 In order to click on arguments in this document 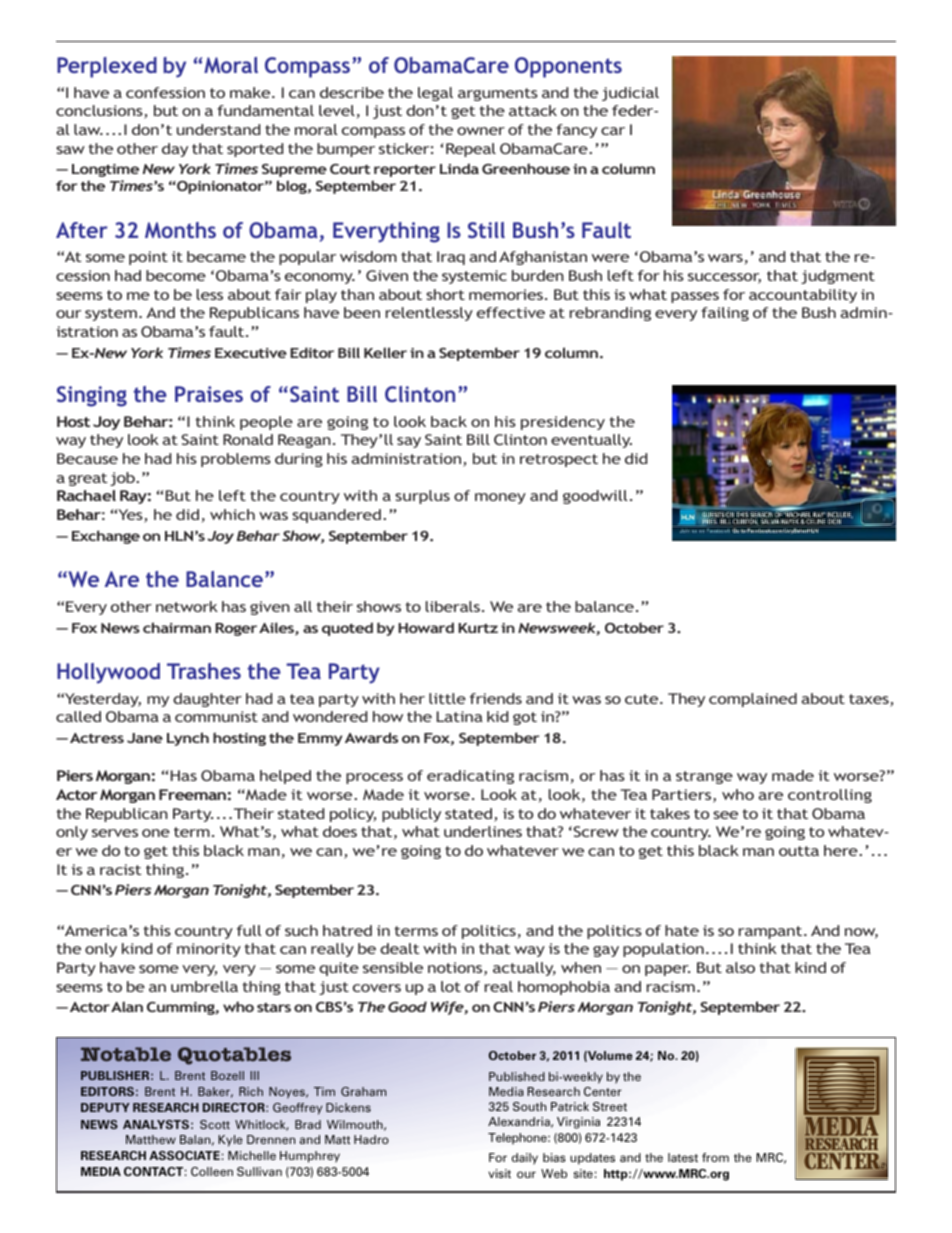, I will do `click(498, 94)`.
